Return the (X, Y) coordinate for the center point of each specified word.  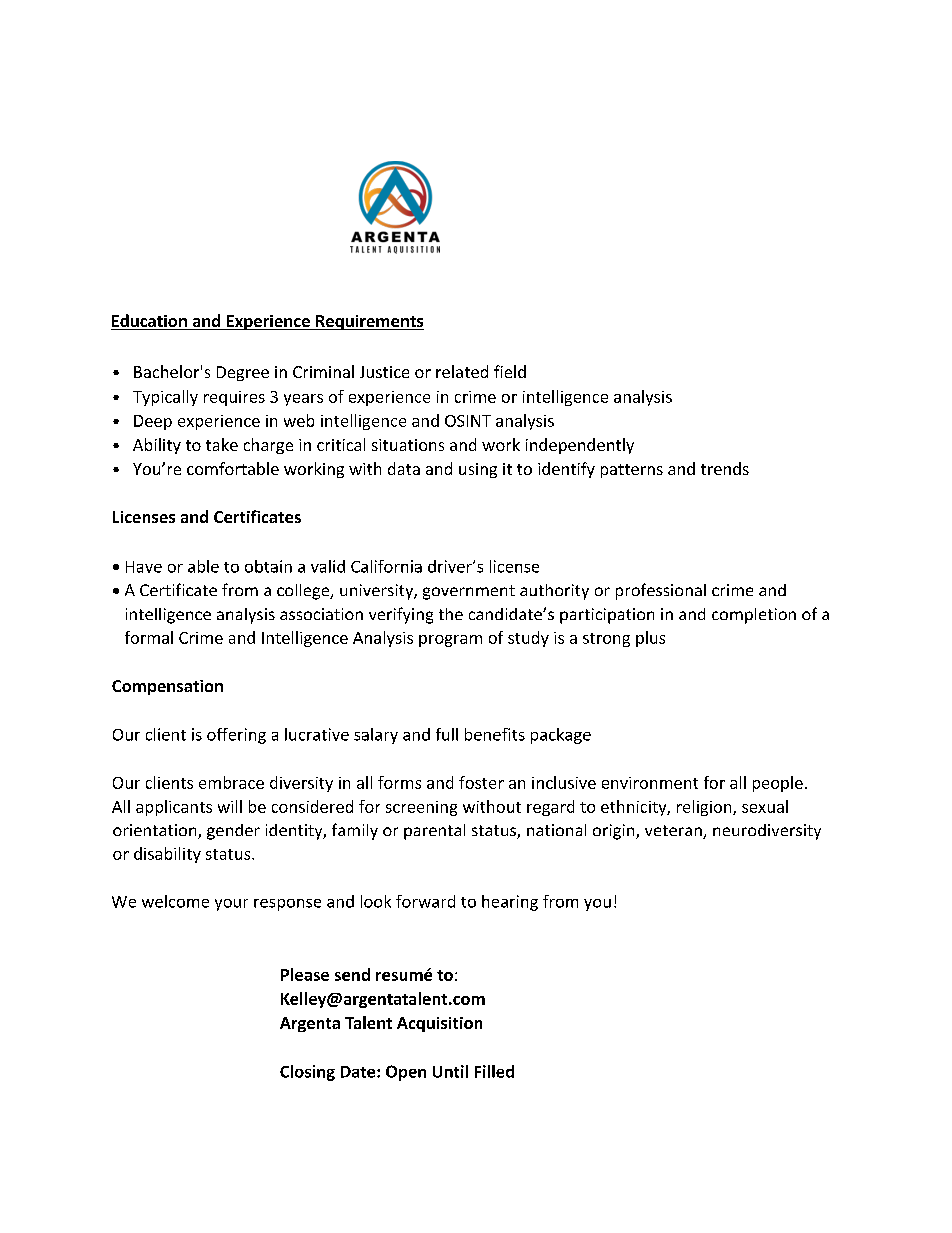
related (462, 371)
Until (450, 1071)
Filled (494, 1071)
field (510, 371)
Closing (307, 1073)
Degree (243, 373)
